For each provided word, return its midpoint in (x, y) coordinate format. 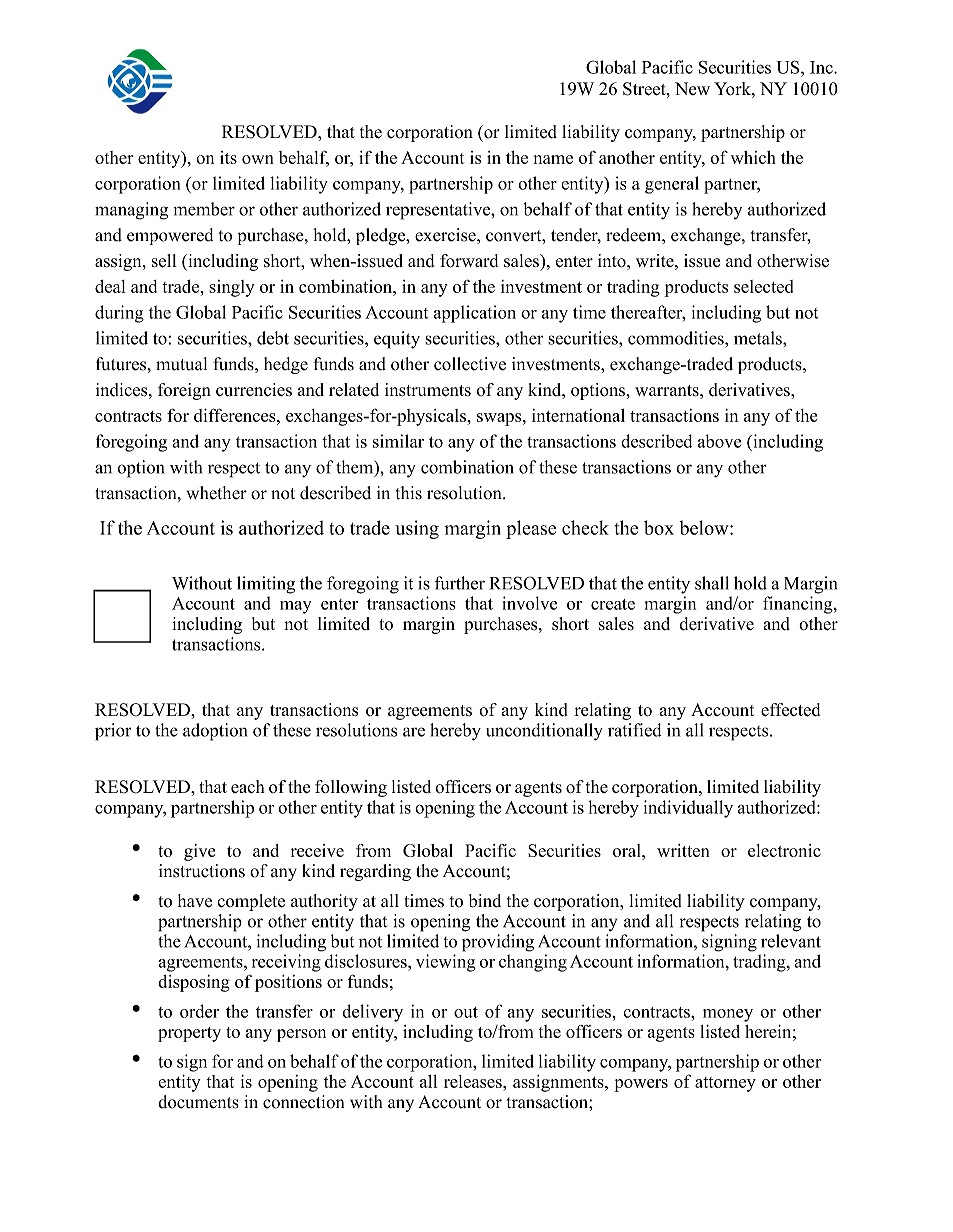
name (553, 159)
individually (688, 809)
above (719, 441)
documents (198, 1102)
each (248, 786)
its (228, 157)
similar (398, 441)
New (692, 88)
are (414, 732)
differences (236, 415)
